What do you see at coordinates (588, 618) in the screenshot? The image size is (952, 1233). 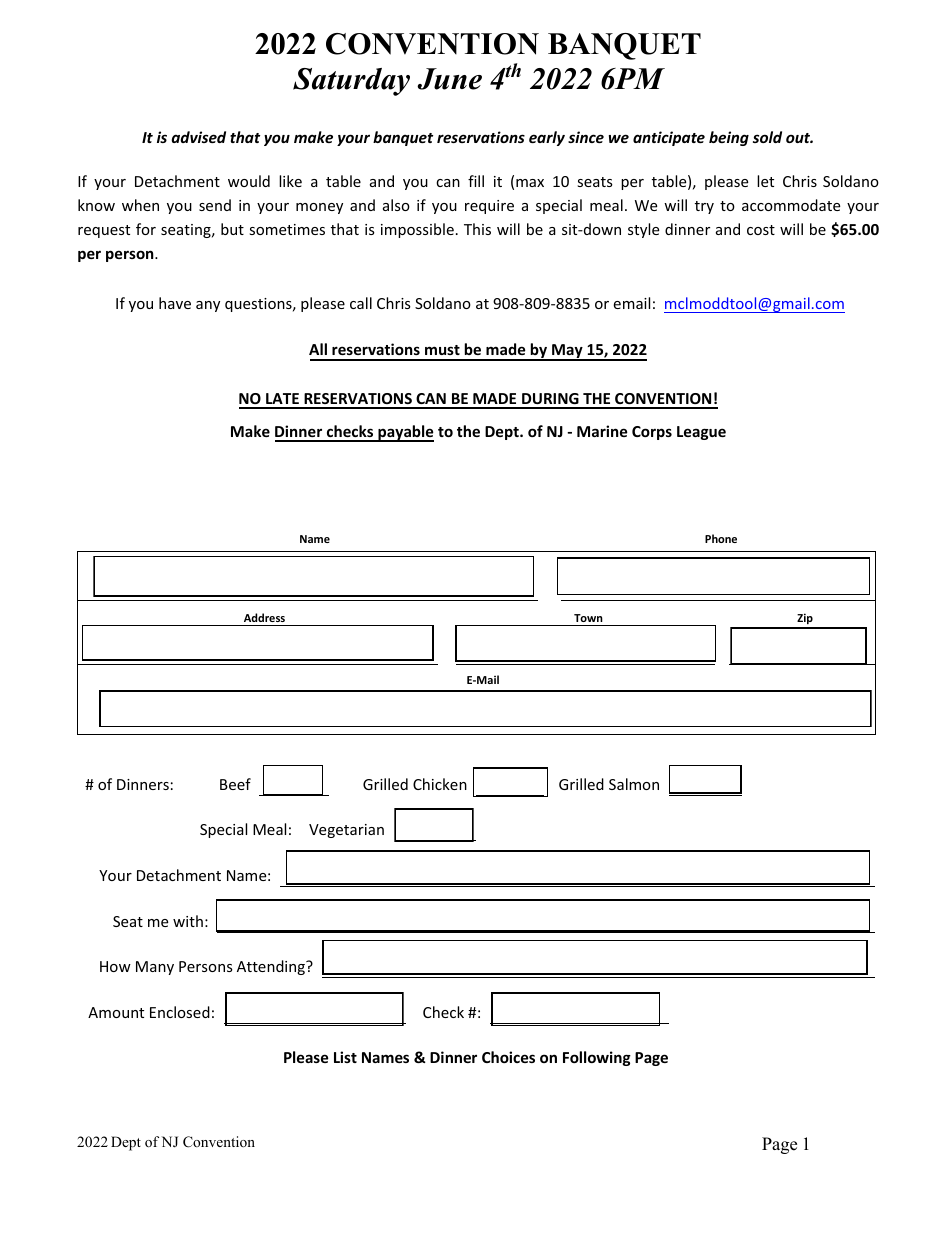 I see `Town` at bounding box center [588, 618].
